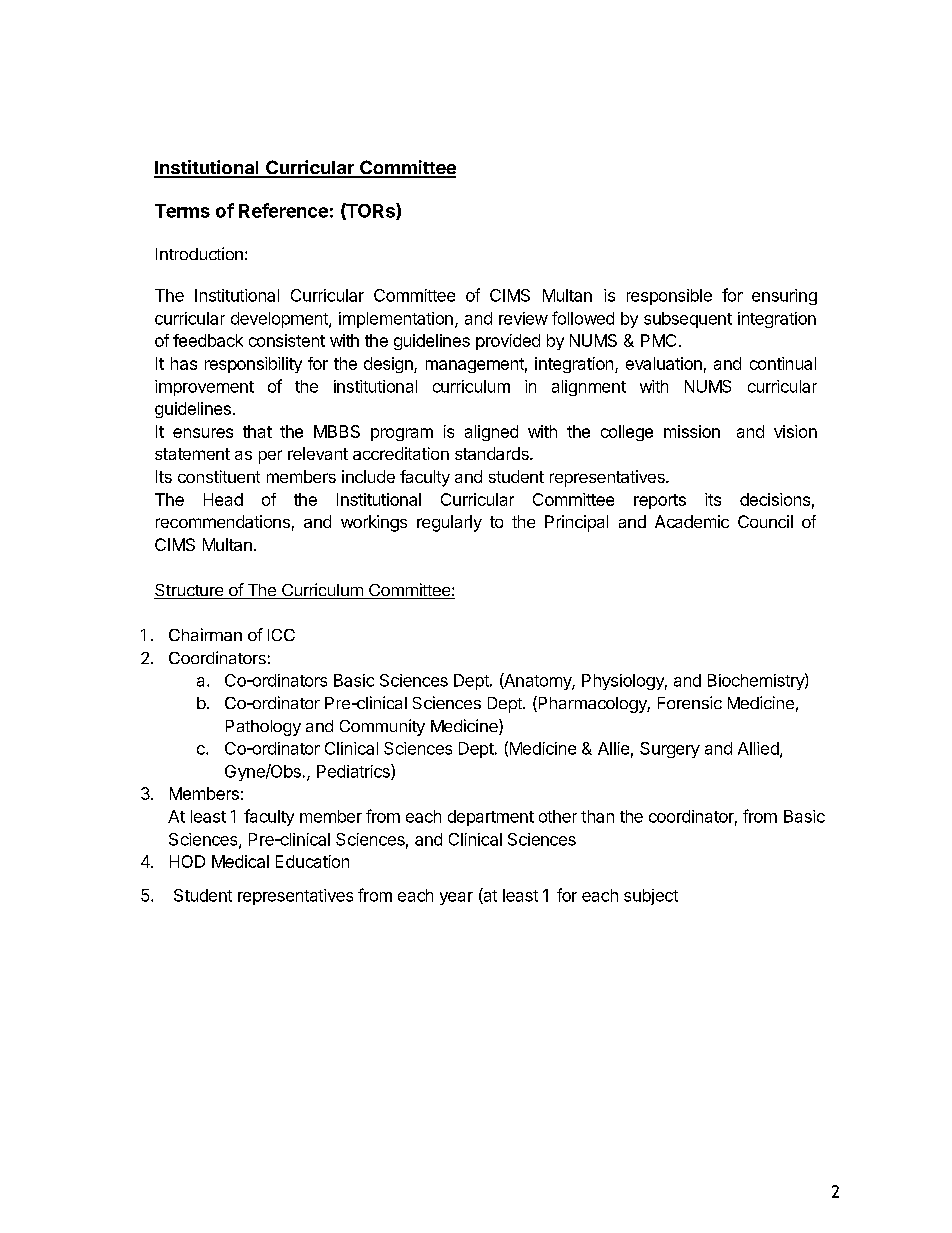  What do you see at coordinates (690, 702) in the screenshot?
I see `Forensic` at bounding box center [690, 702].
